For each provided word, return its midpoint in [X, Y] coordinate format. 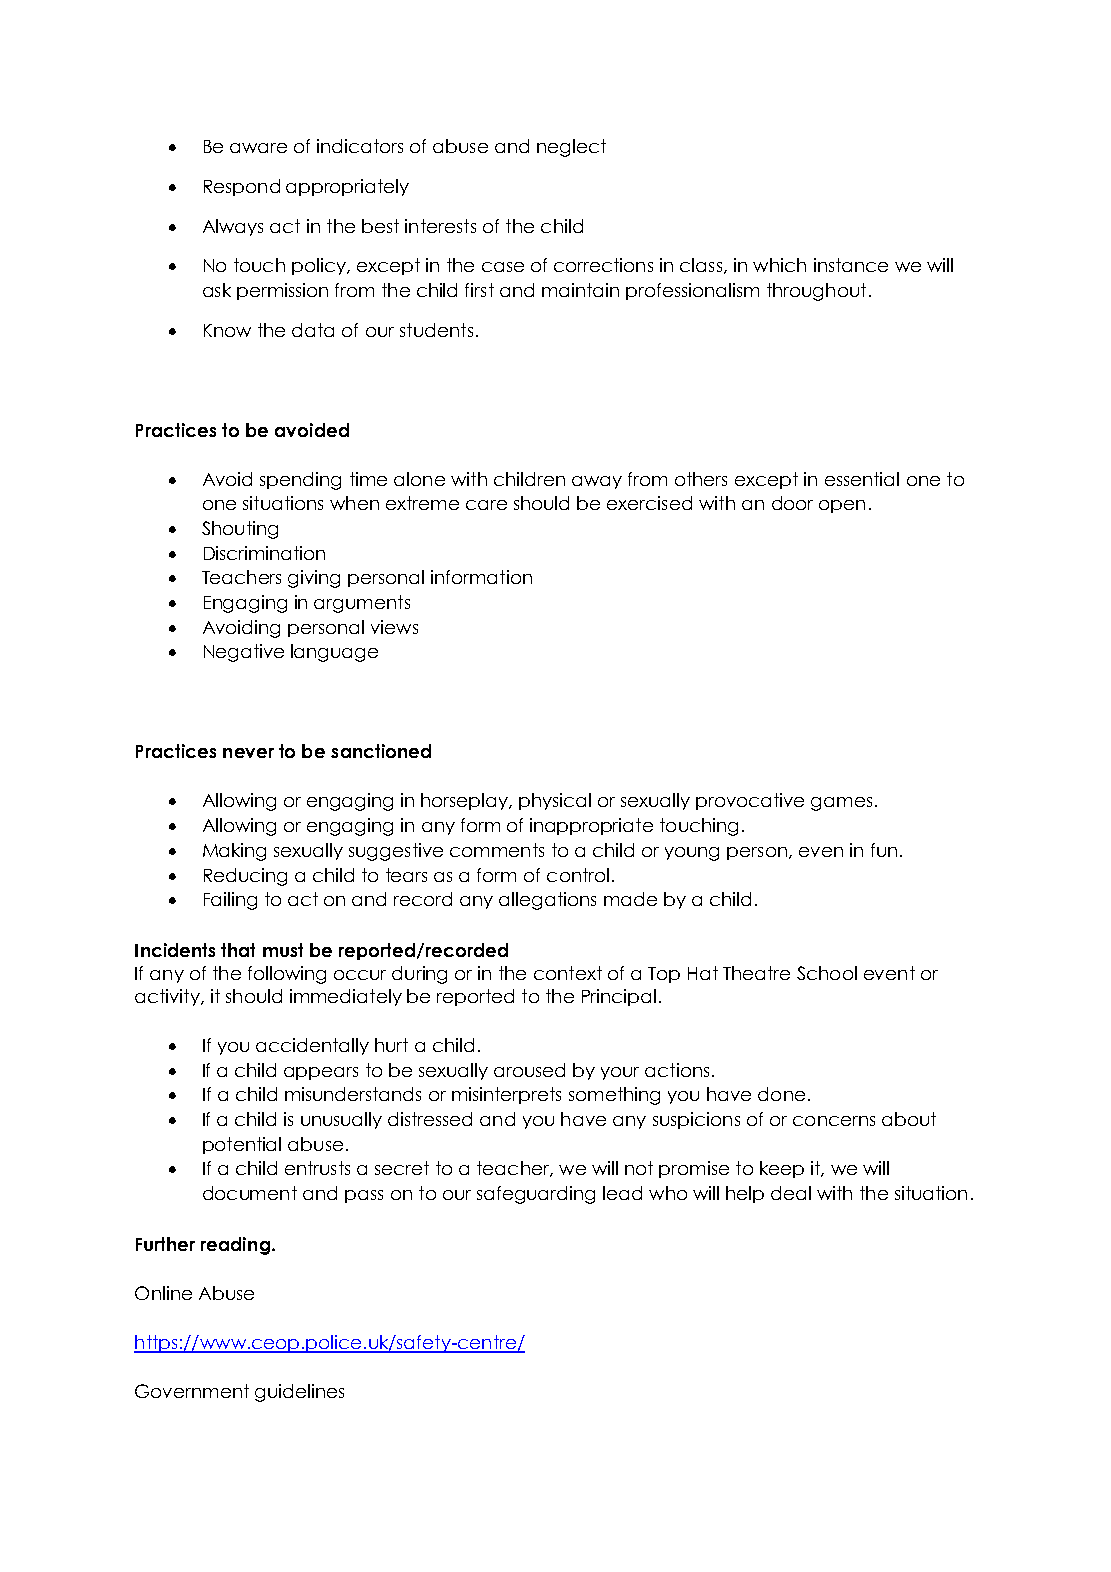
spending [300, 481]
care [486, 505]
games [841, 804]
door [792, 503]
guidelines [299, 1393]
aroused [529, 1070]
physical [555, 801]
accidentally [312, 1046]
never [248, 753]
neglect [571, 148]
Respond [242, 187]
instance [851, 265]
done [781, 1094]
